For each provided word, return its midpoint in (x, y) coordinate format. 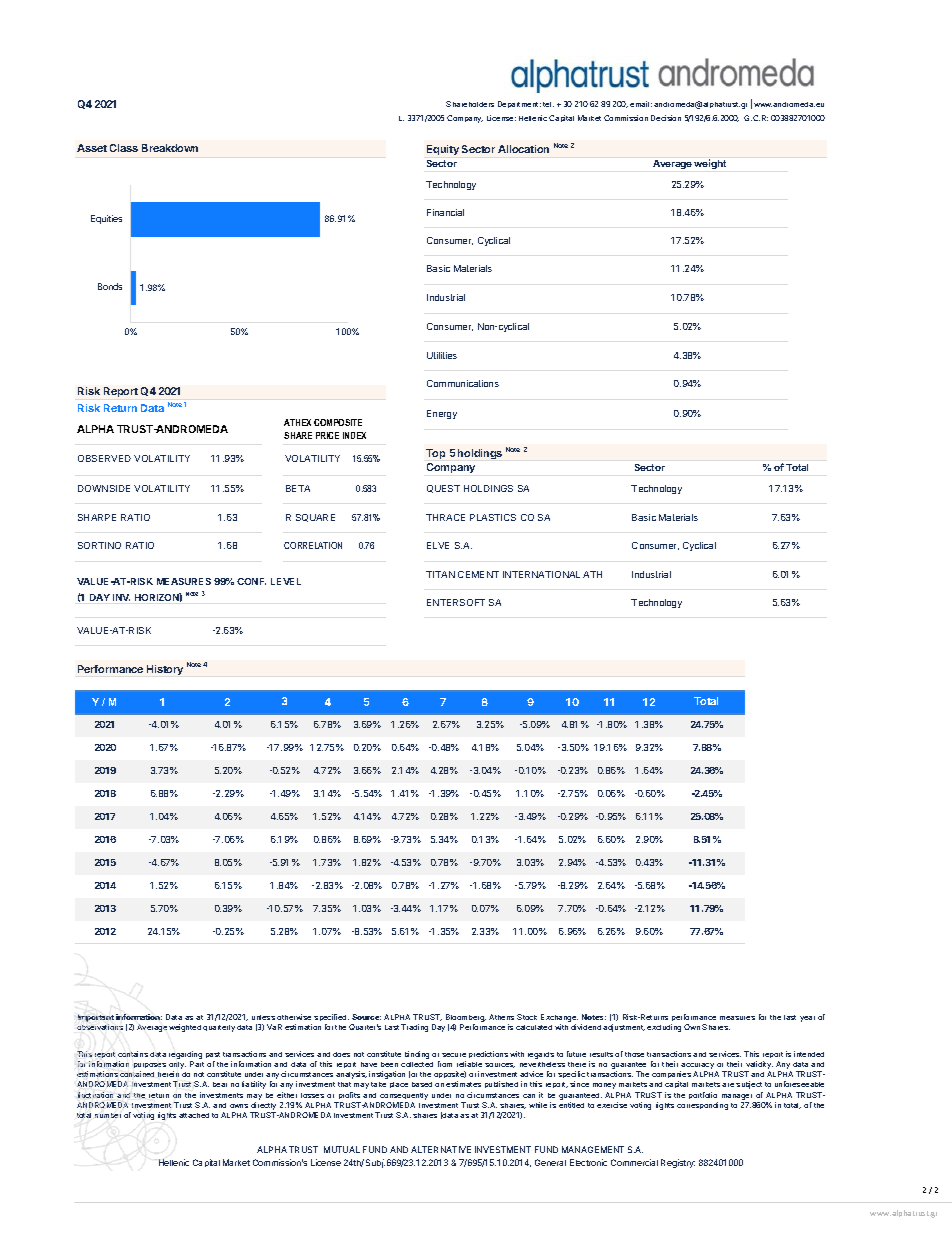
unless (263, 1017)
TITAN (440, 574)
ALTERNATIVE (441, 1149)
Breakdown (170, 148)
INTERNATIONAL (541, 574)
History (165, 670)
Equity (443, 150)
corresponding (702, 1106)
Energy (442, 414)
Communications (463, 383)
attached (194, 1115)
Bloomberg (466, 1019)
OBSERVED (104, 458)
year (807, 1019)
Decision (666, 118)
